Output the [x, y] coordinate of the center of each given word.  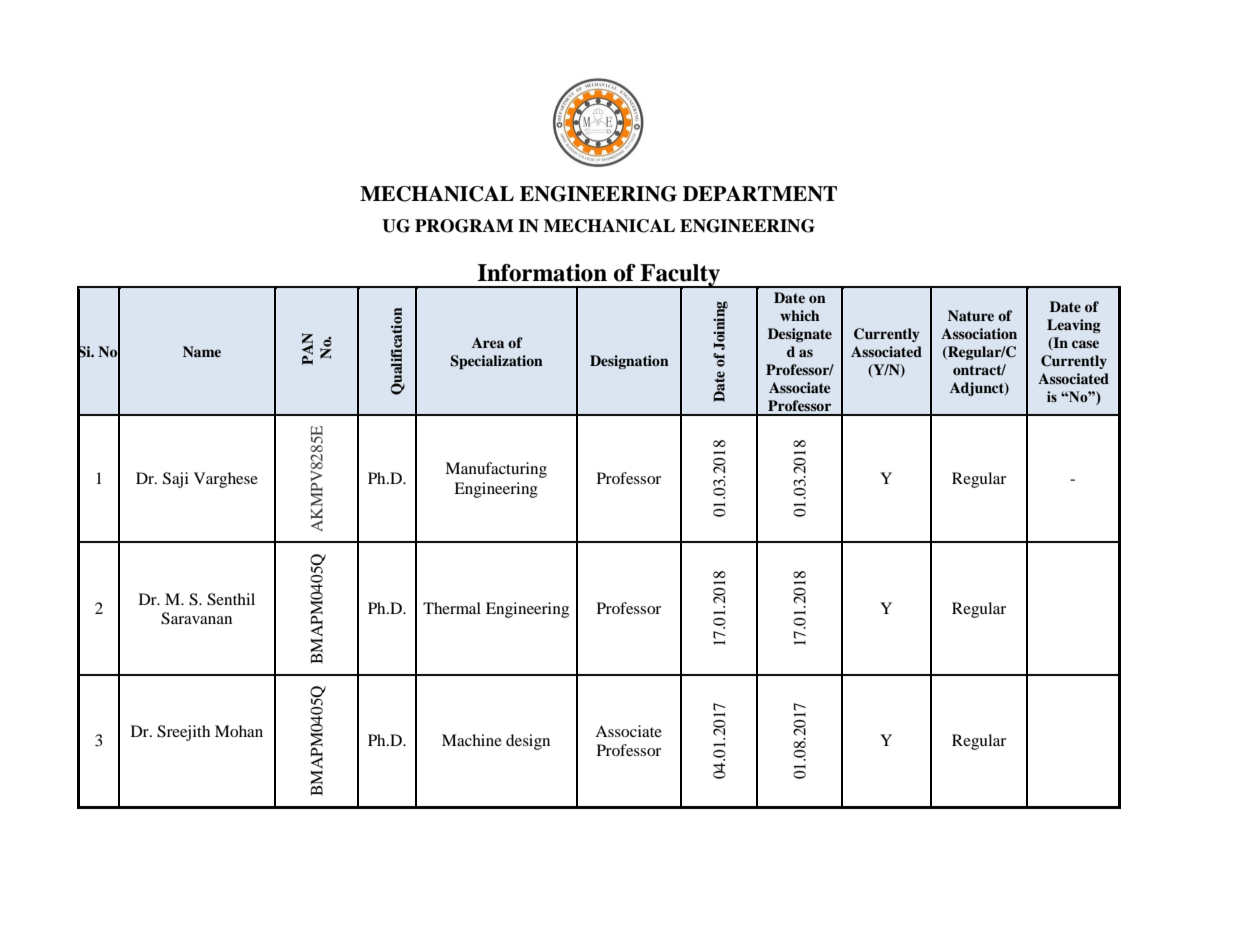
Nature [971, 315]
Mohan [239, 731]
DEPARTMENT [760, 194]
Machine [472, 740]
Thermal [452, 608]
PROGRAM [464, 226]
